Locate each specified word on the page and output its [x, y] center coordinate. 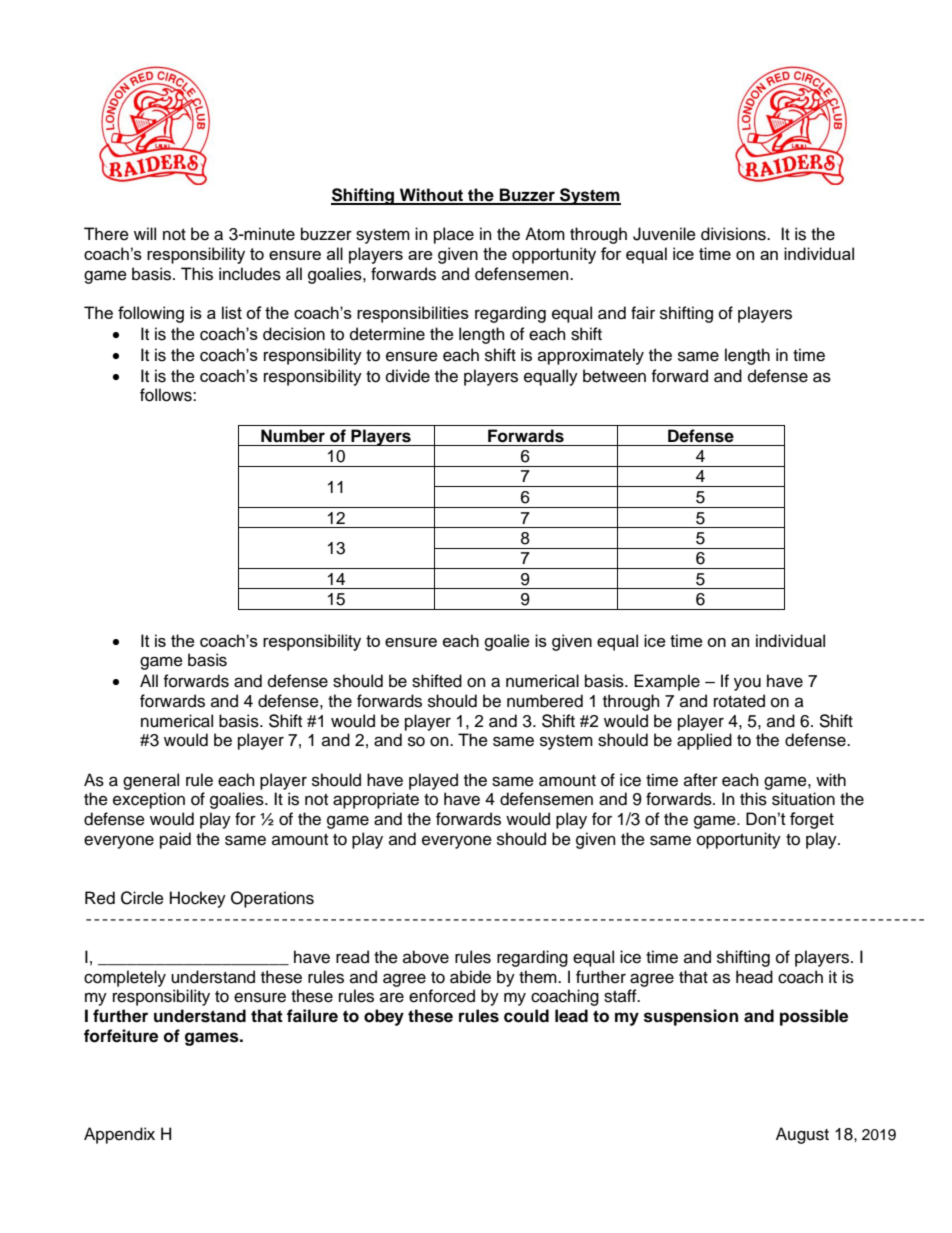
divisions [734, 234]
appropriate [376, 800]
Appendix [119, 1135]
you [747, 684]
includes [250, 274]
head [754, 977]
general [151, 781]
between [614, 376]
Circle [142, 898]
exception [149, 800]
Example [667, 682]
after [701, 780]
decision [294, 334]
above [426, 957]
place [454, 235]
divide [408, 376]
